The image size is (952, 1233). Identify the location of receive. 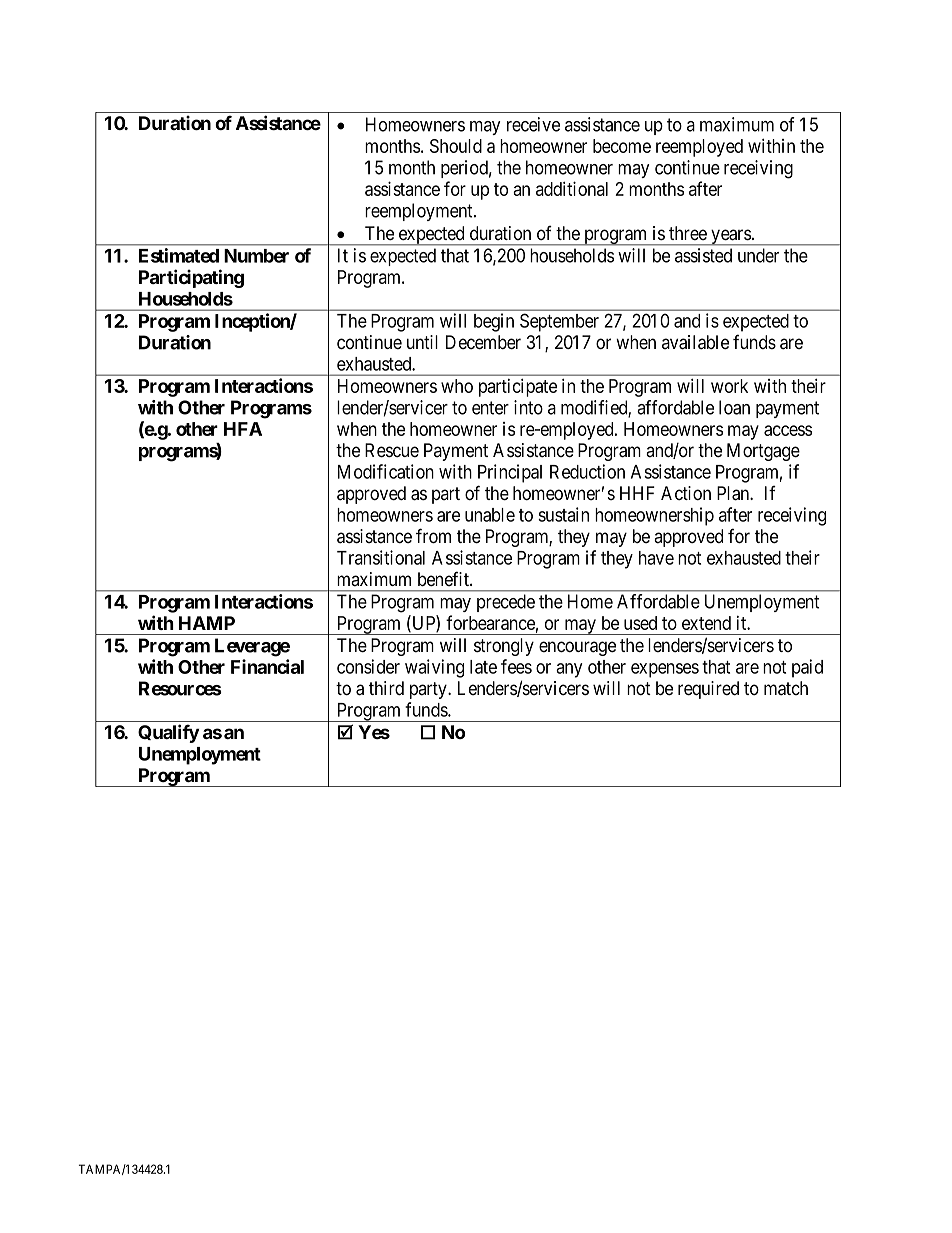
(533, 124).
